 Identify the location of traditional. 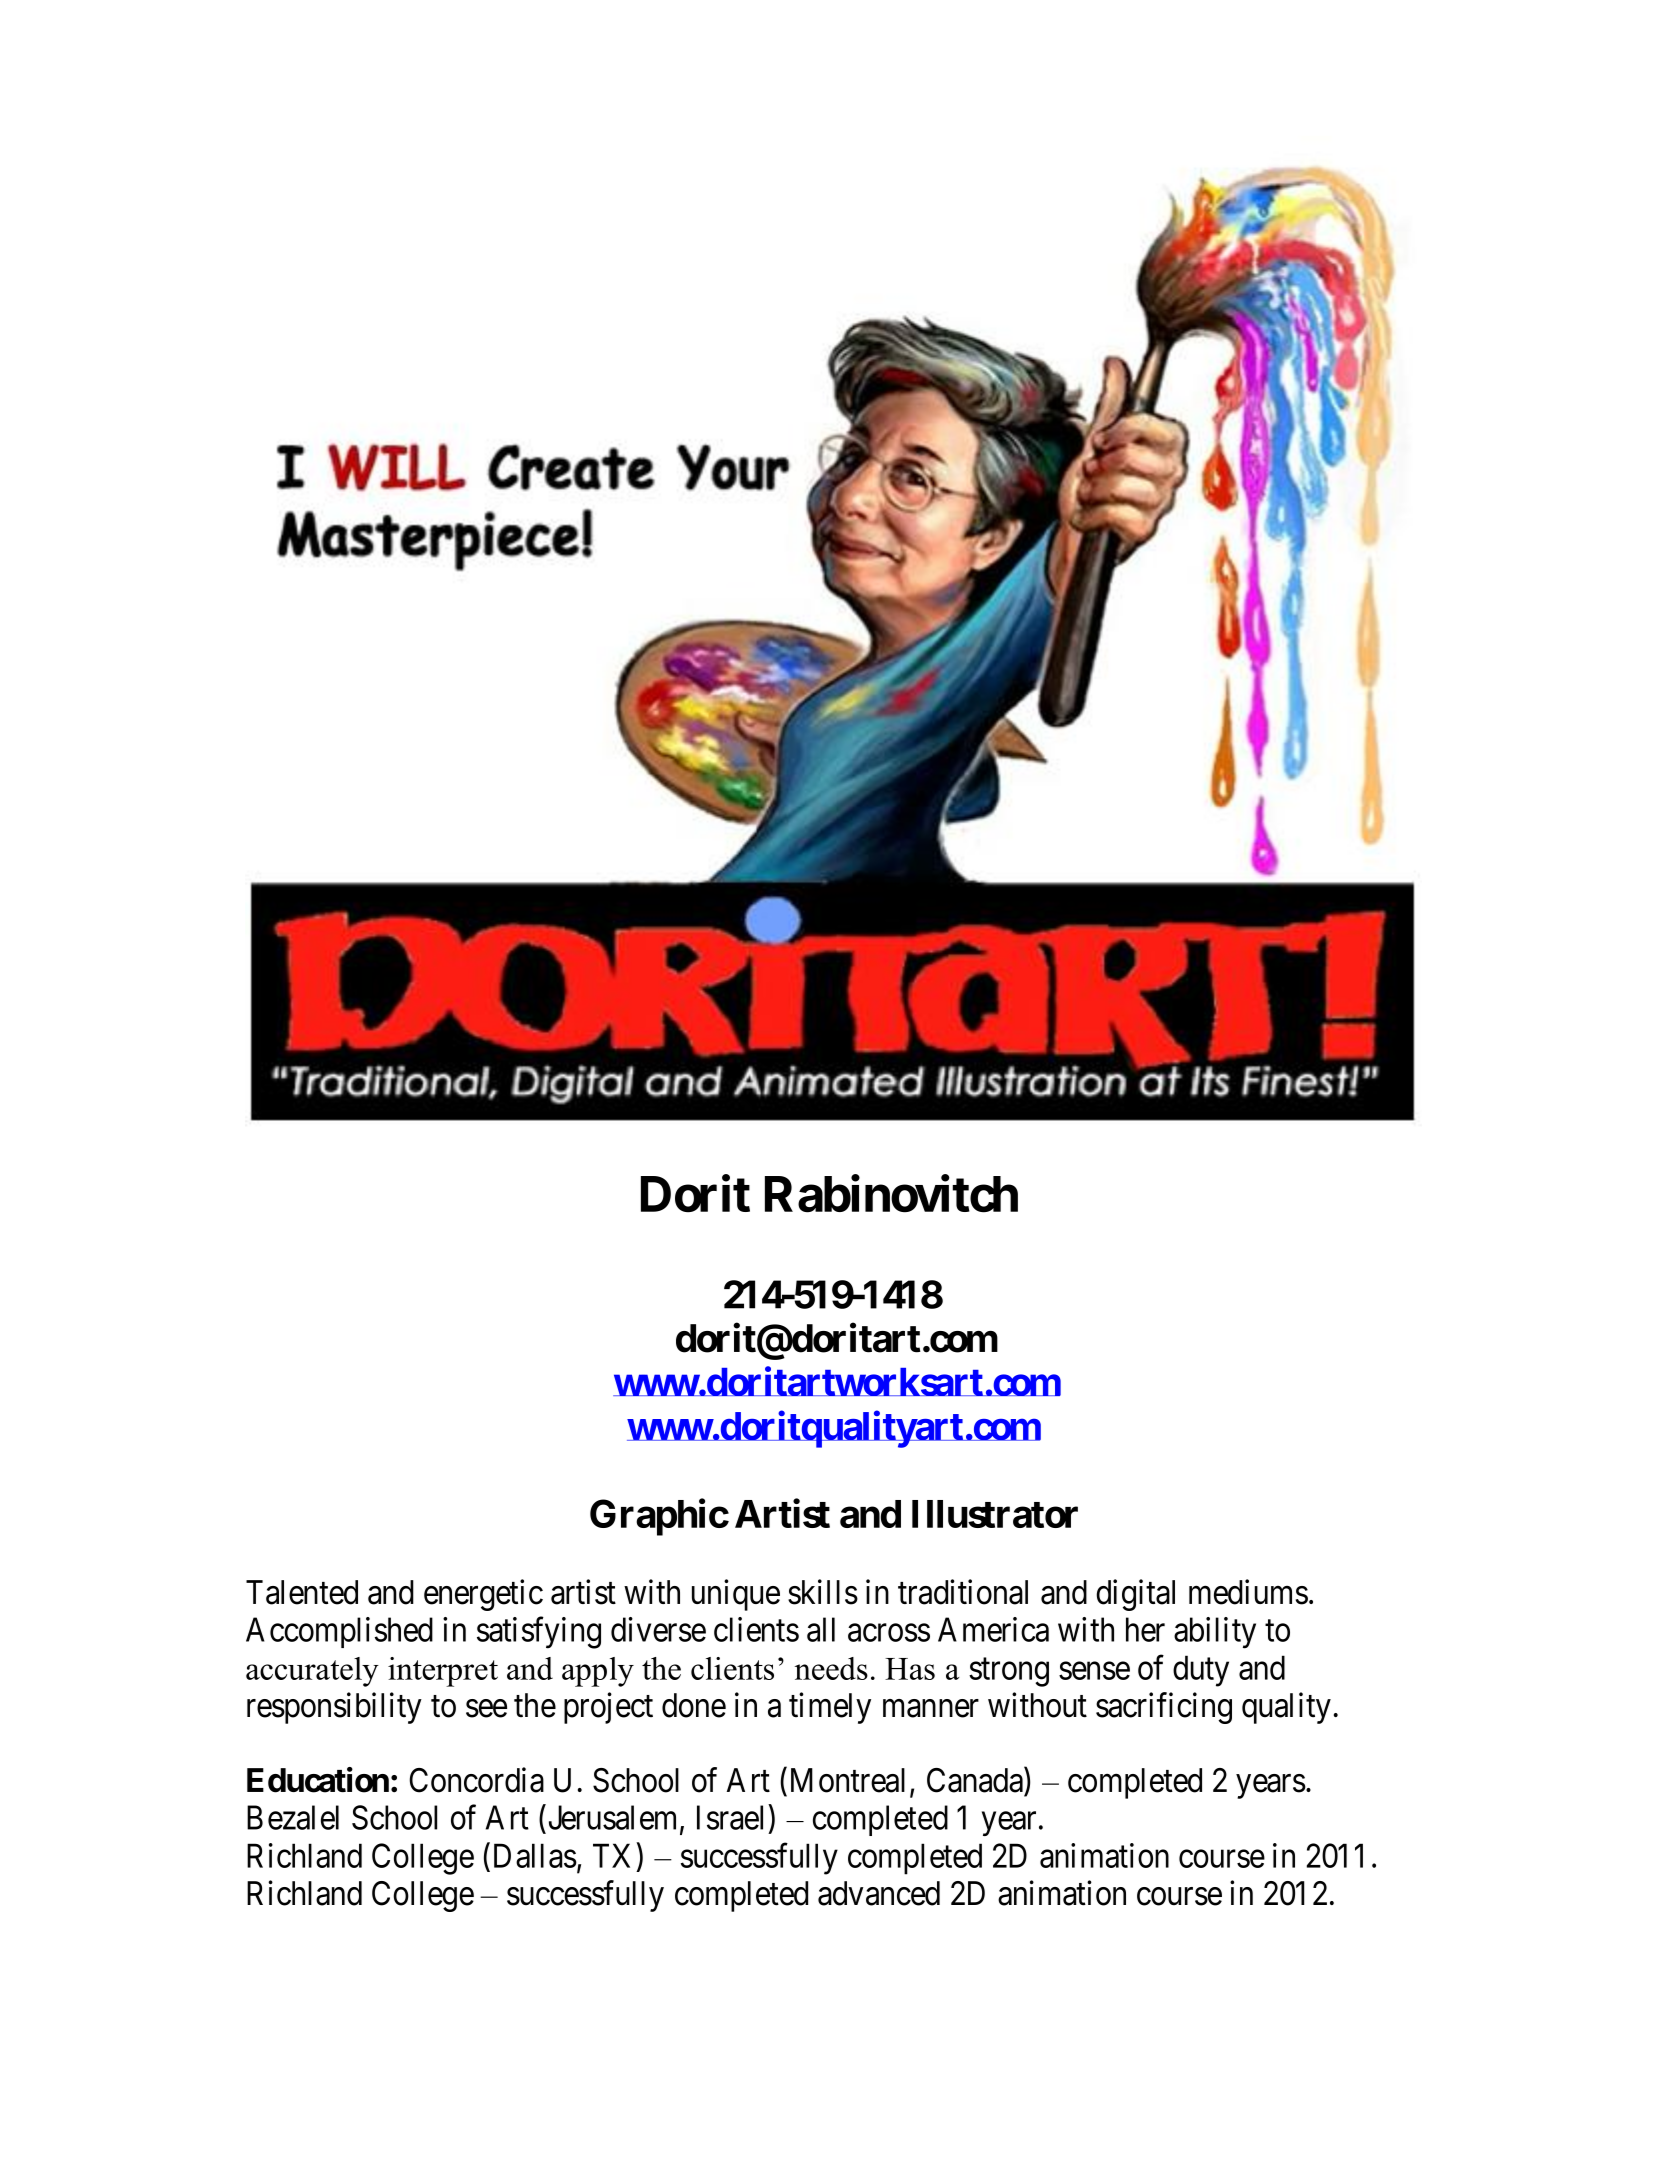
(963, 1592).
